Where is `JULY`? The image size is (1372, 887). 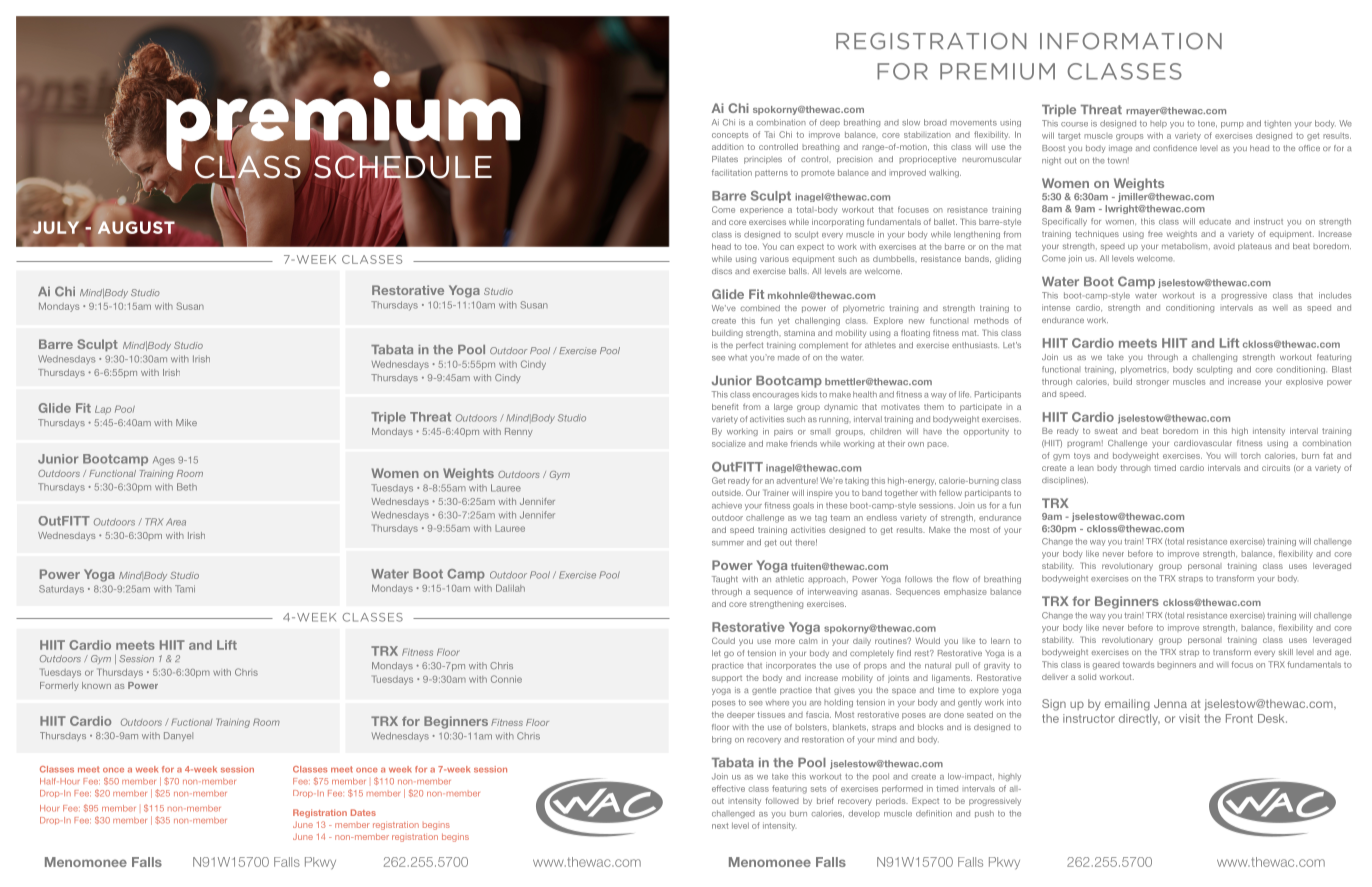
JULY is located at coordinates (57, 226).
